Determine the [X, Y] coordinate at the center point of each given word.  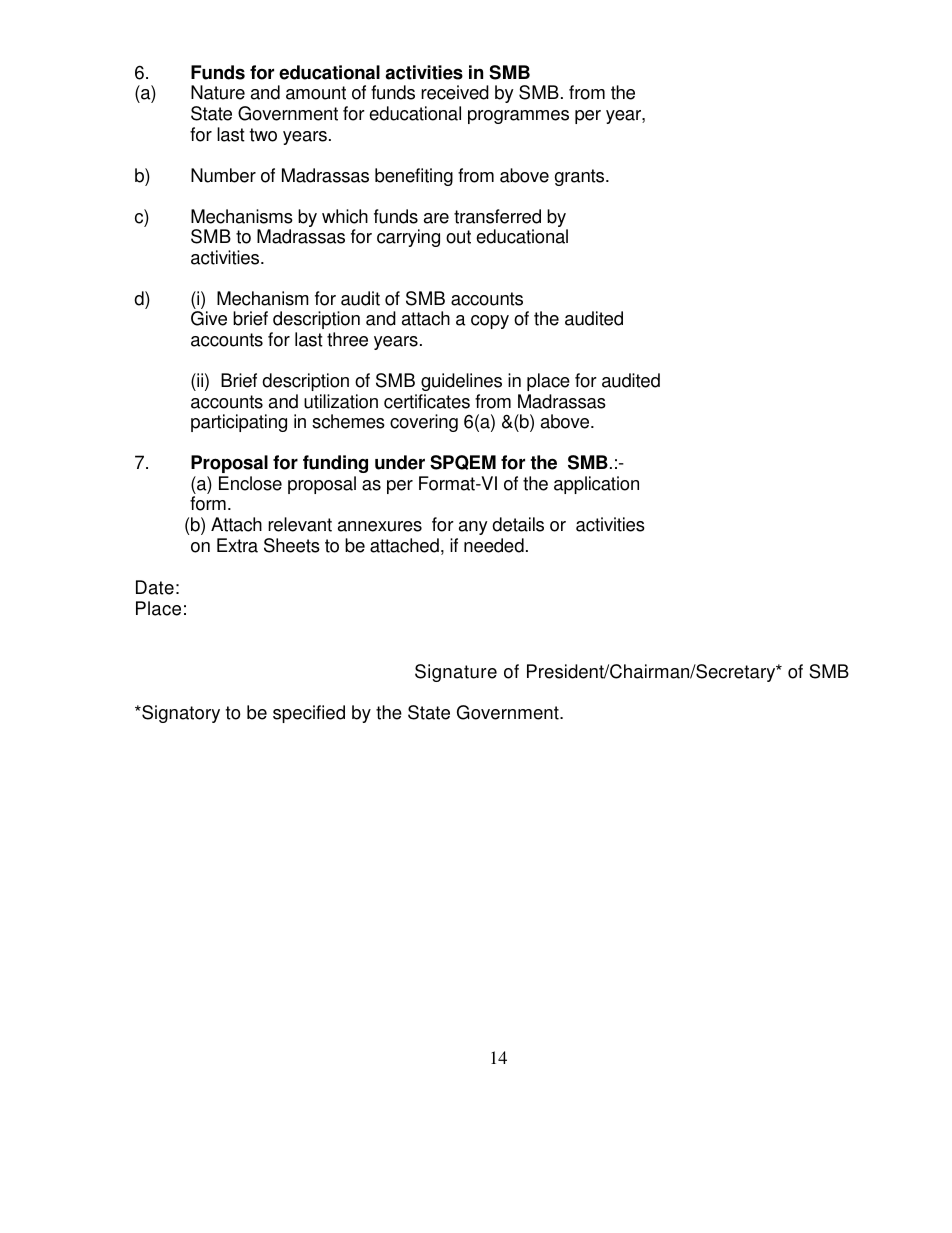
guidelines [461, 382]
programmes [518, 117]
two [263, 135]
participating [239, 423]
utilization [341, 401]
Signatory [180, 714]
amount [316, 93]
